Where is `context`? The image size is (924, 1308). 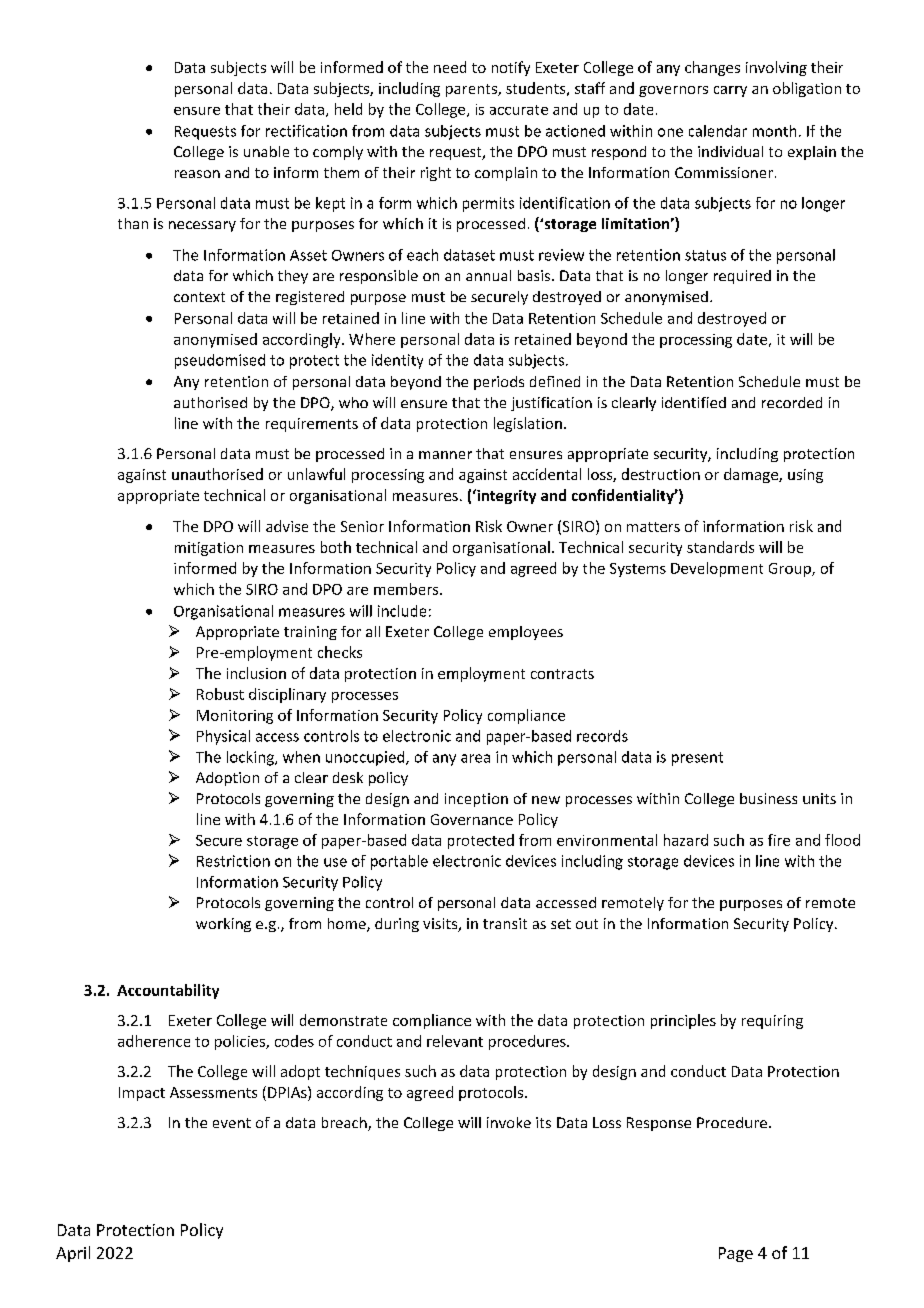
context is located at coordinates (199, 297).
